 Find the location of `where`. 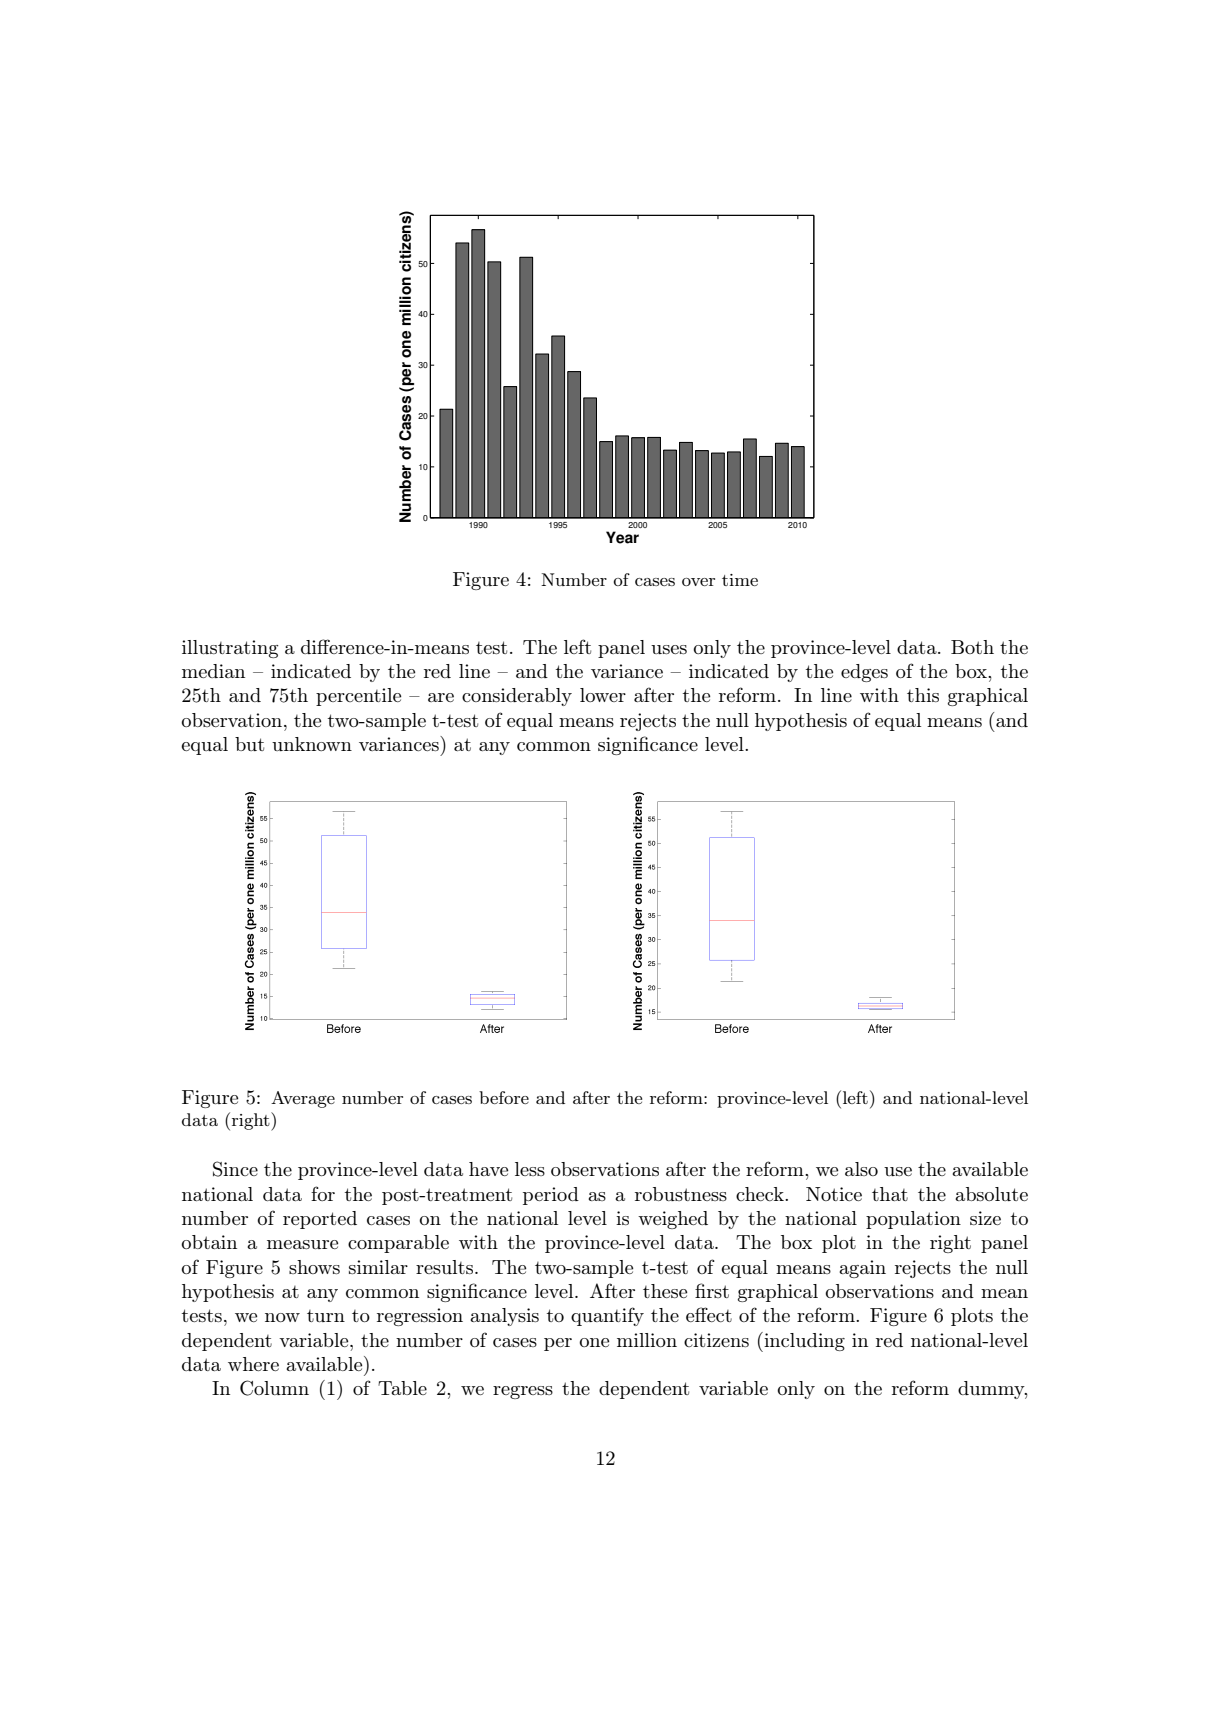

where is located at coordinates (253, 1364).
